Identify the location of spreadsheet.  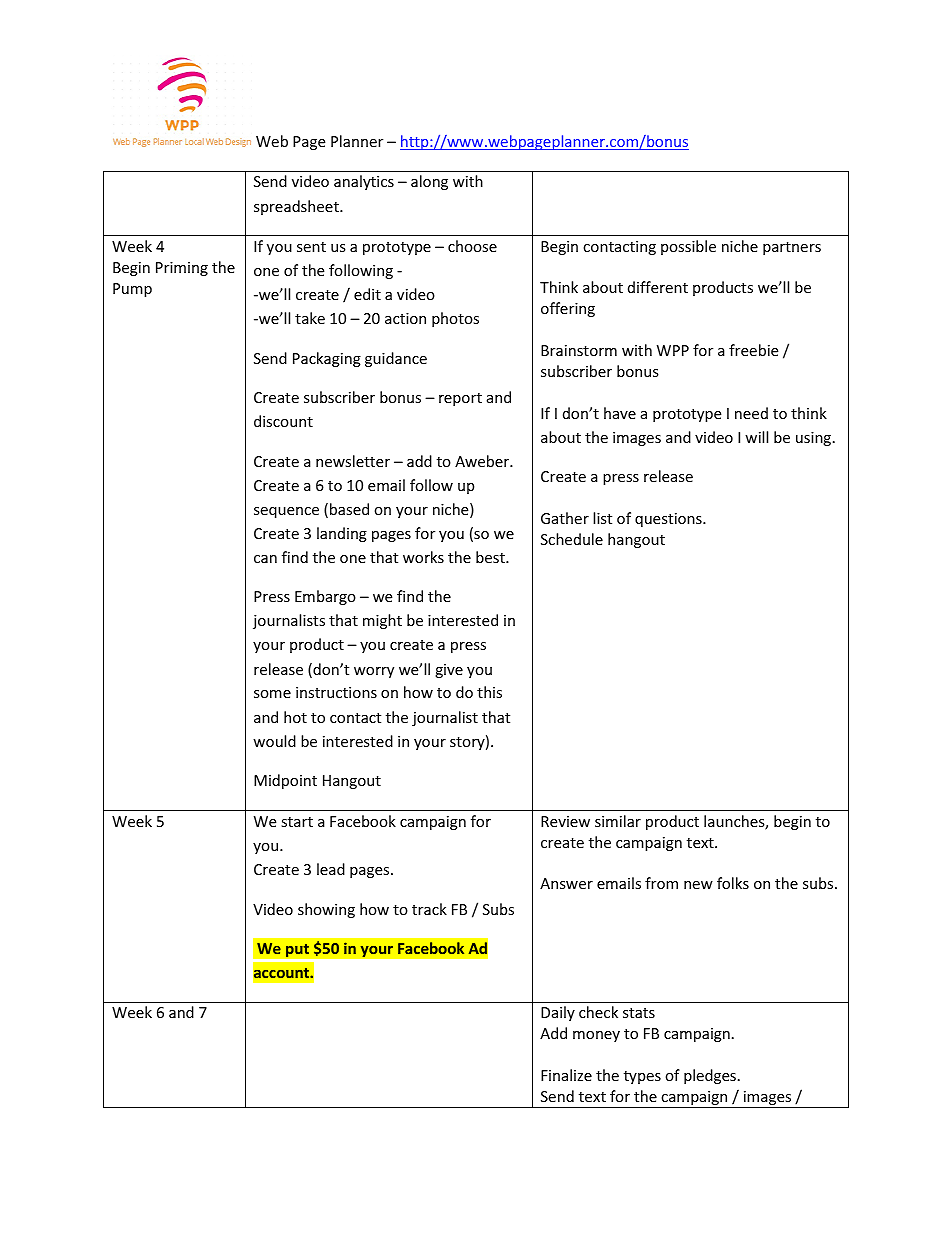
(297, 207).
